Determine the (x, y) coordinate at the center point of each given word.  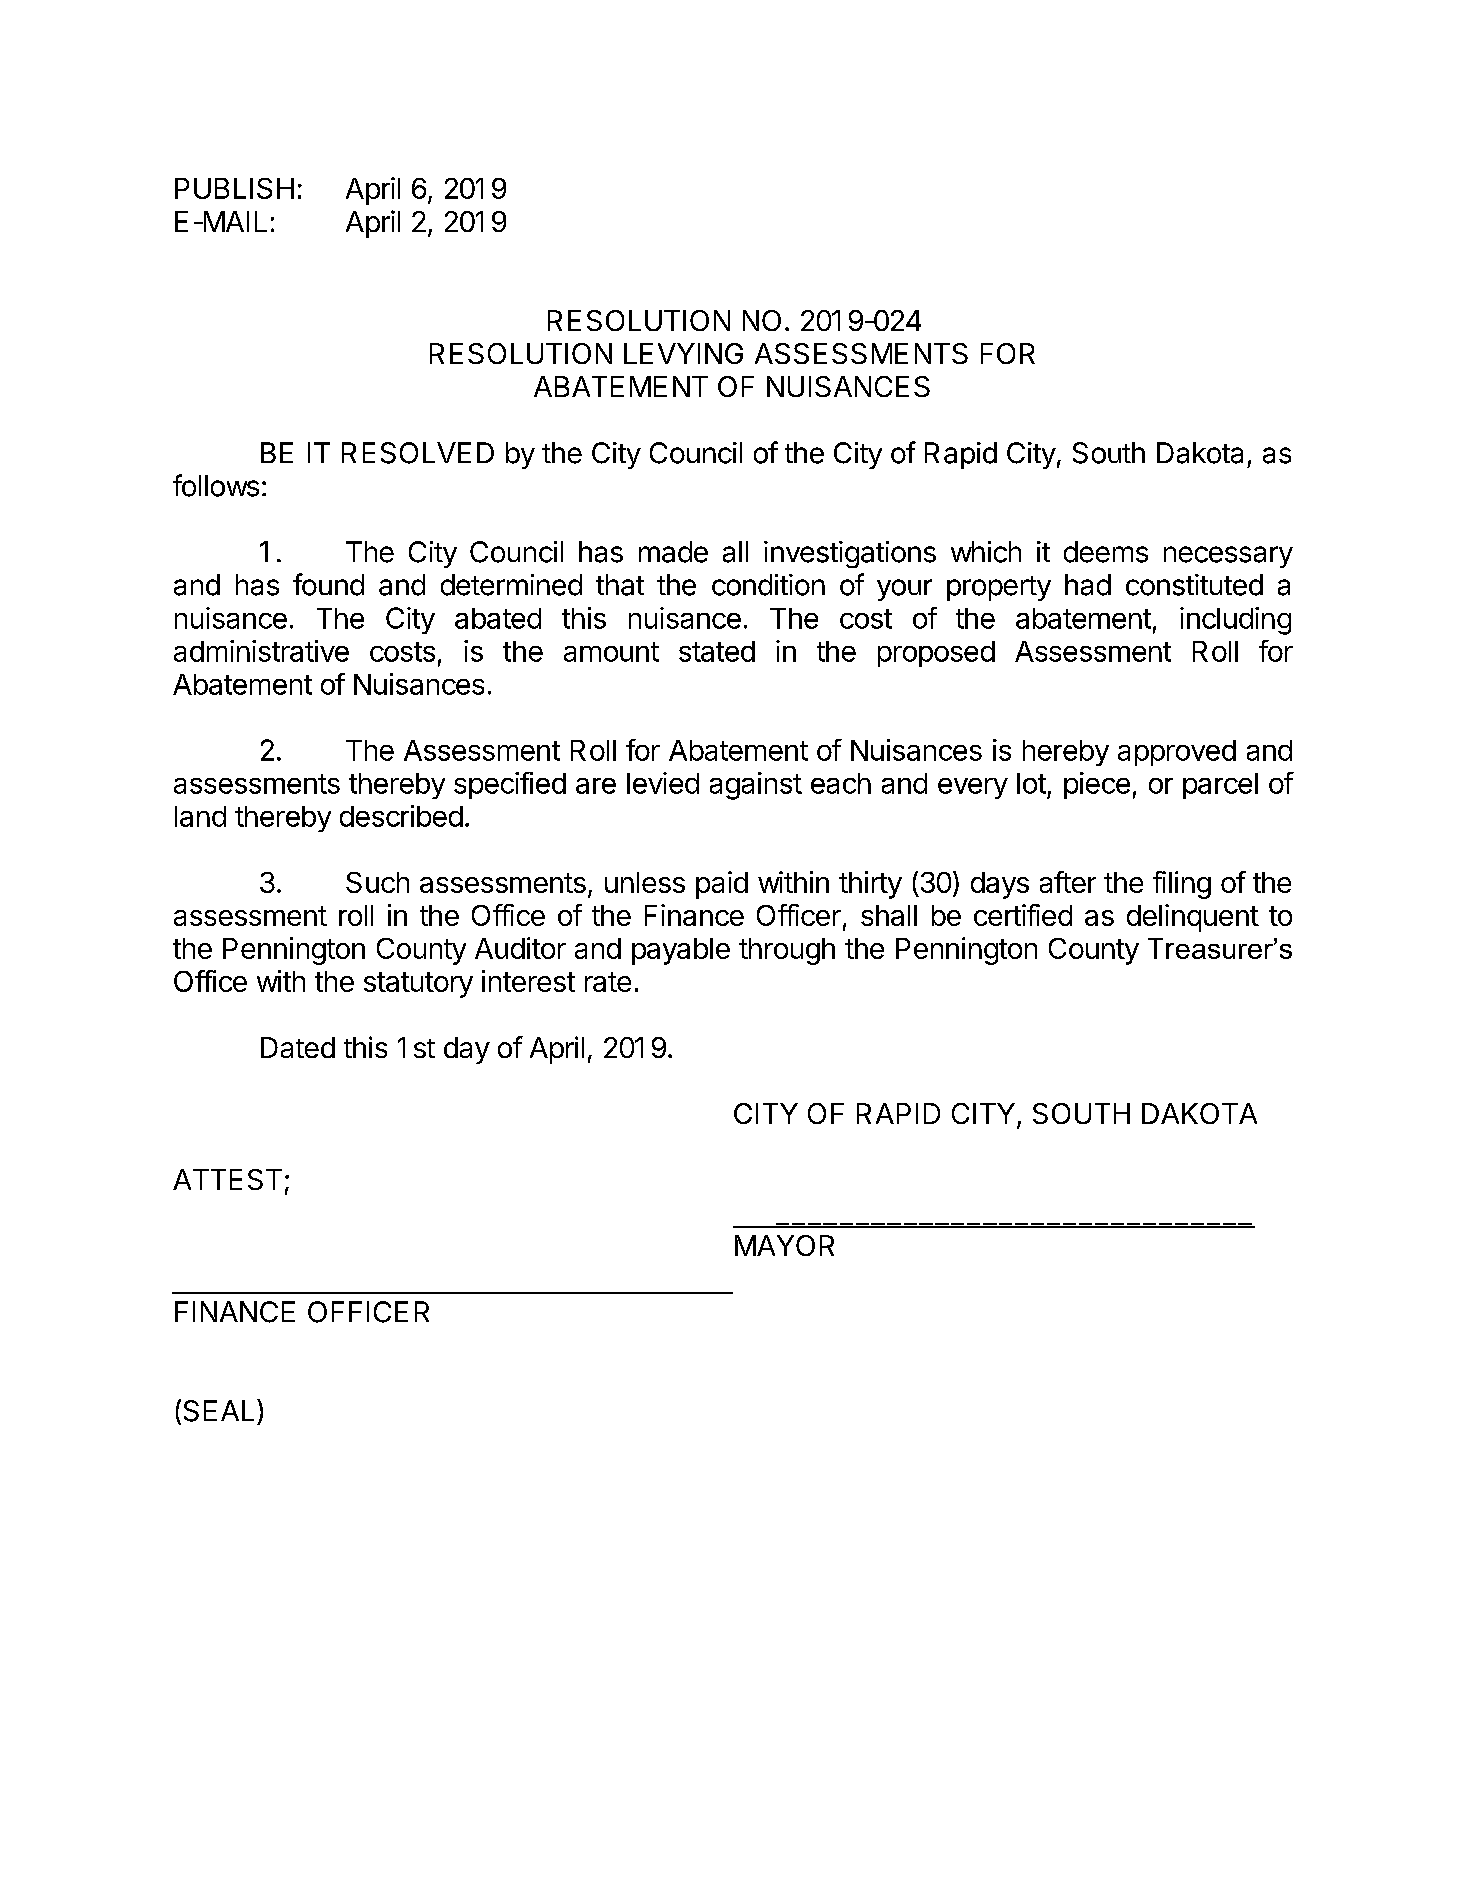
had (1088, 585)
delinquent (1193, 918)
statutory (418, 985)
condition (768, 585)
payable (681, 951)
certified (1023, 915)
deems (1106, 552)
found (328, 584)
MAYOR (784, 1245)
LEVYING (683, 353)
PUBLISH (234, 188)
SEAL (219, 1411)
